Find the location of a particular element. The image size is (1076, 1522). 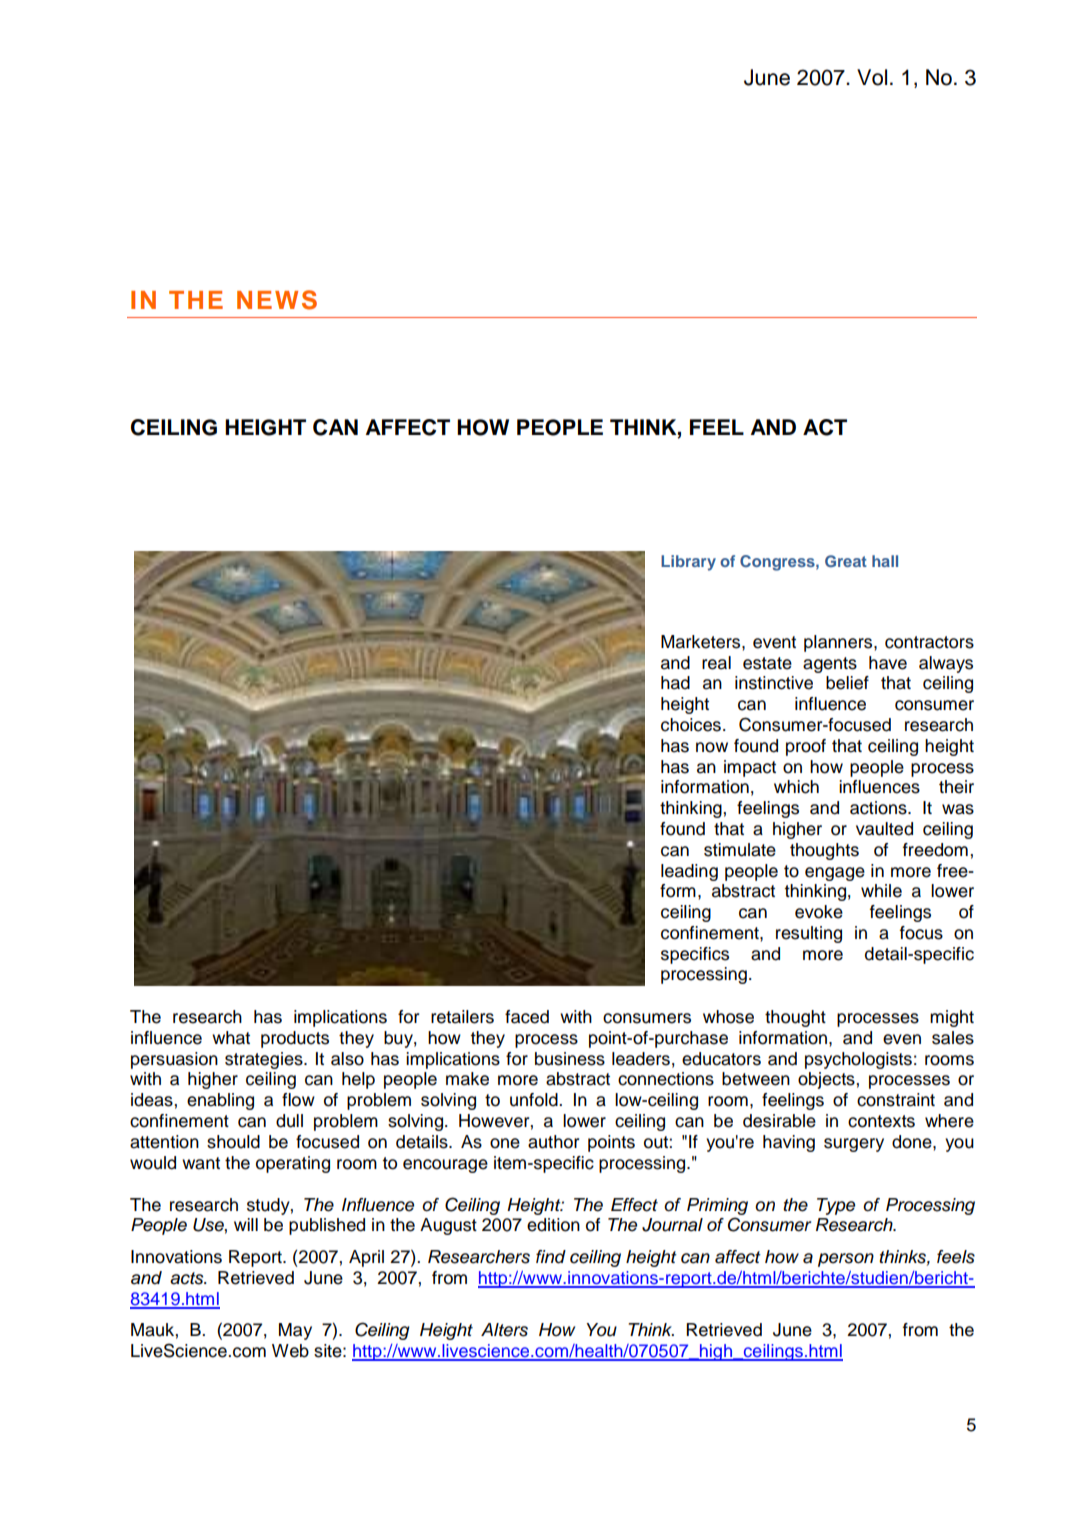

Great is located at coordinates (846, 561).
